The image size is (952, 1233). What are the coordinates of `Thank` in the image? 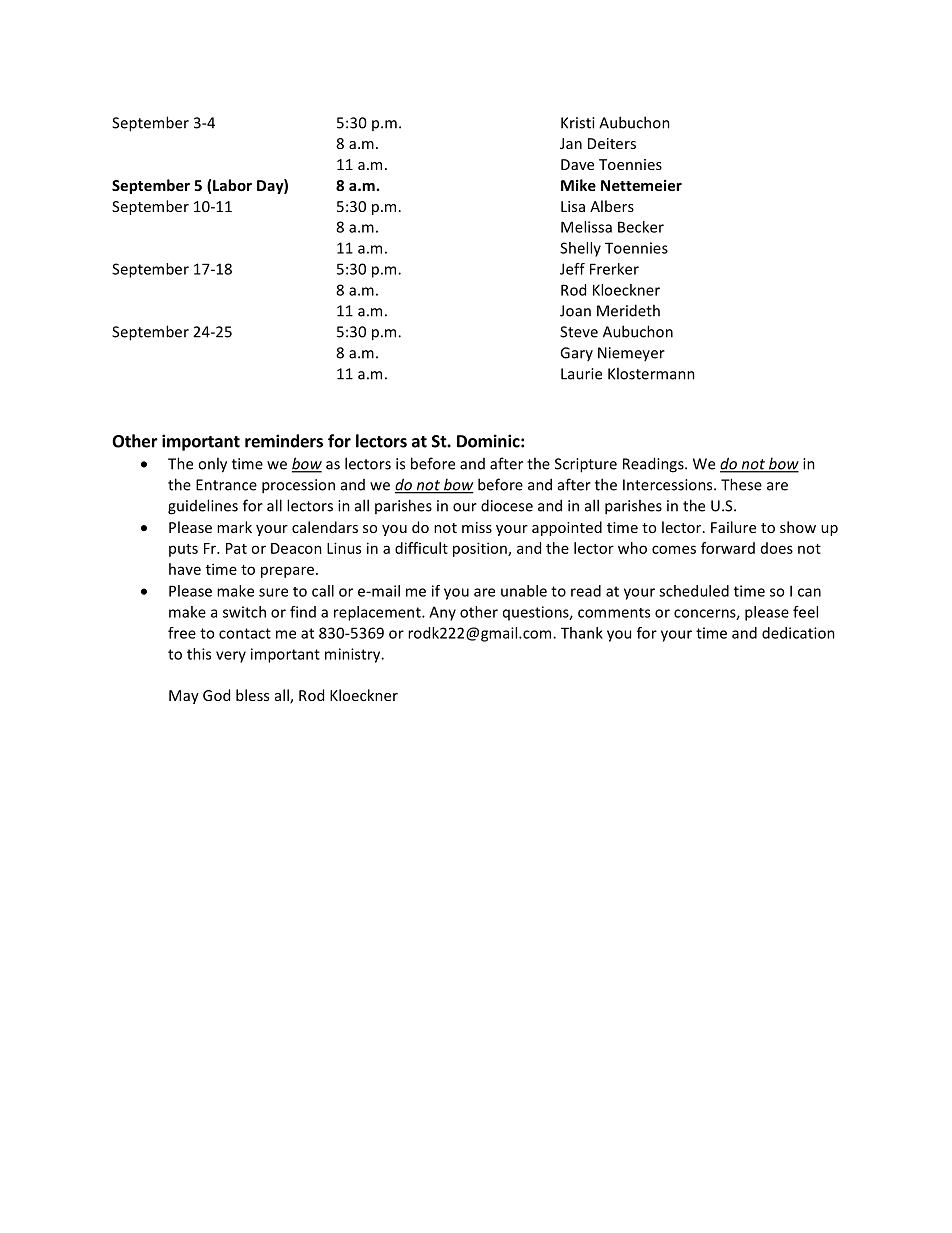 It's located at (582, 633).
